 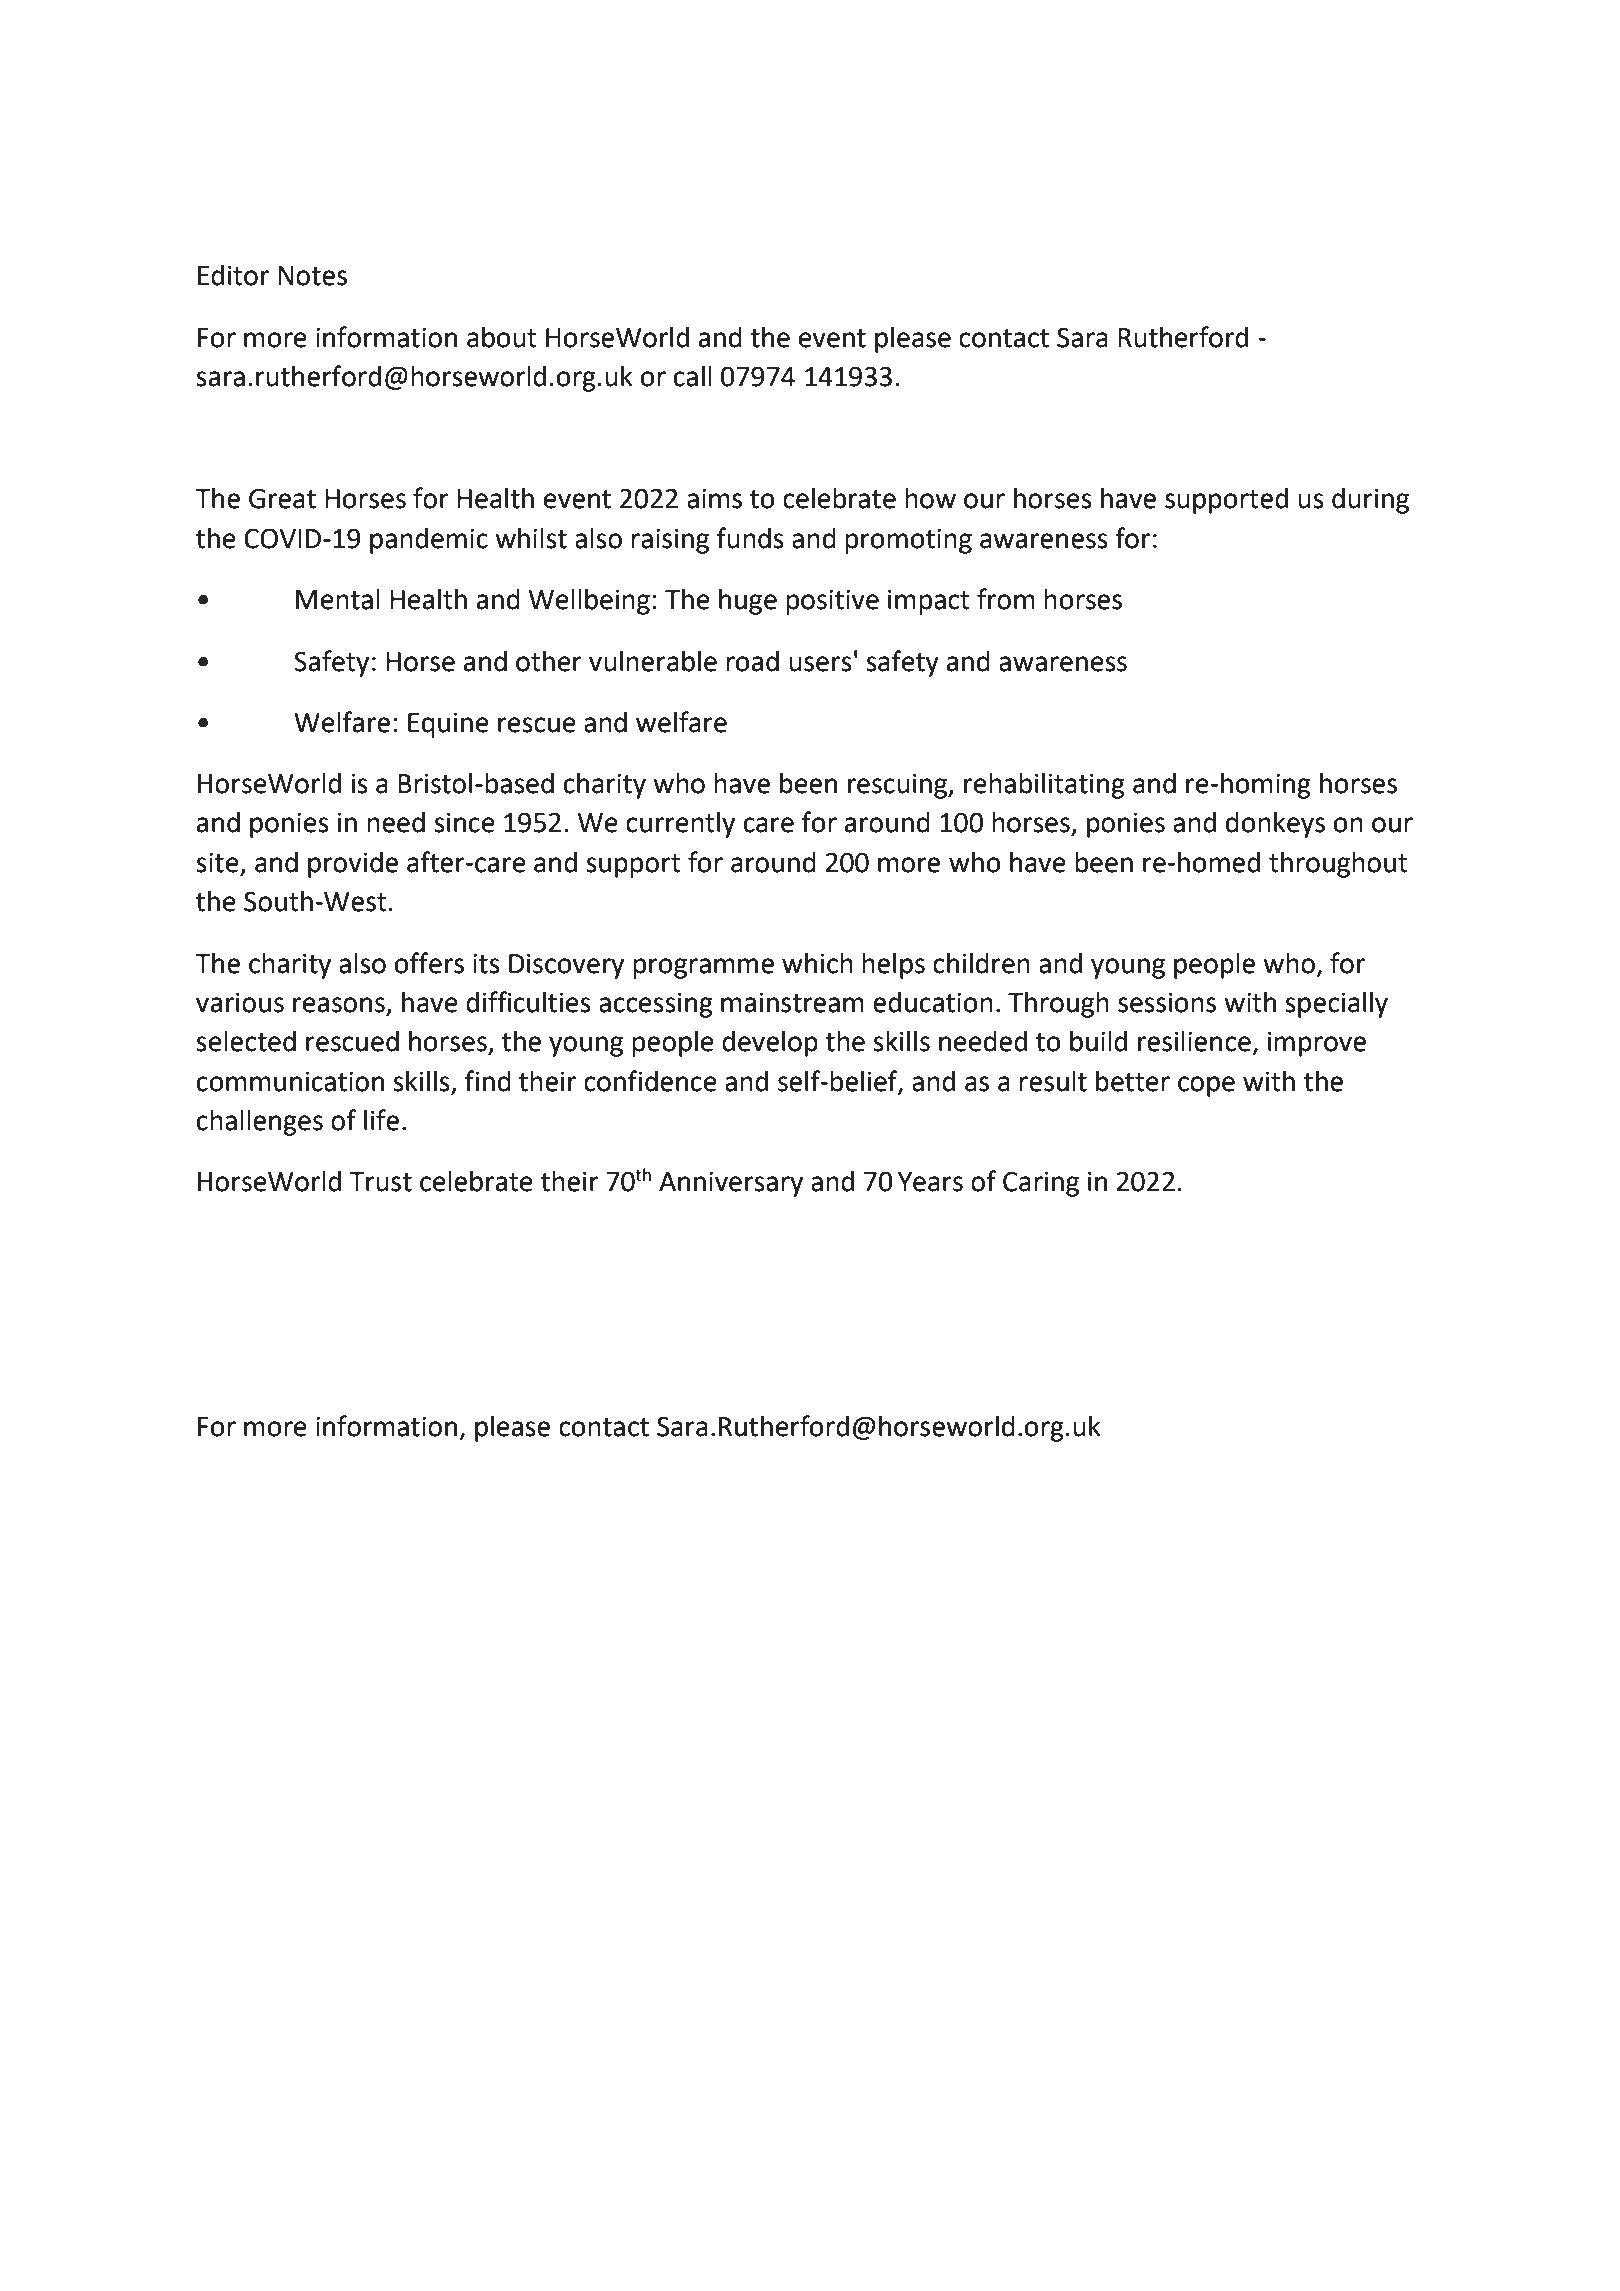 What do you see at coordinates (714, 498) in the document?
I see `aims` at bounding box center [714, 498].
